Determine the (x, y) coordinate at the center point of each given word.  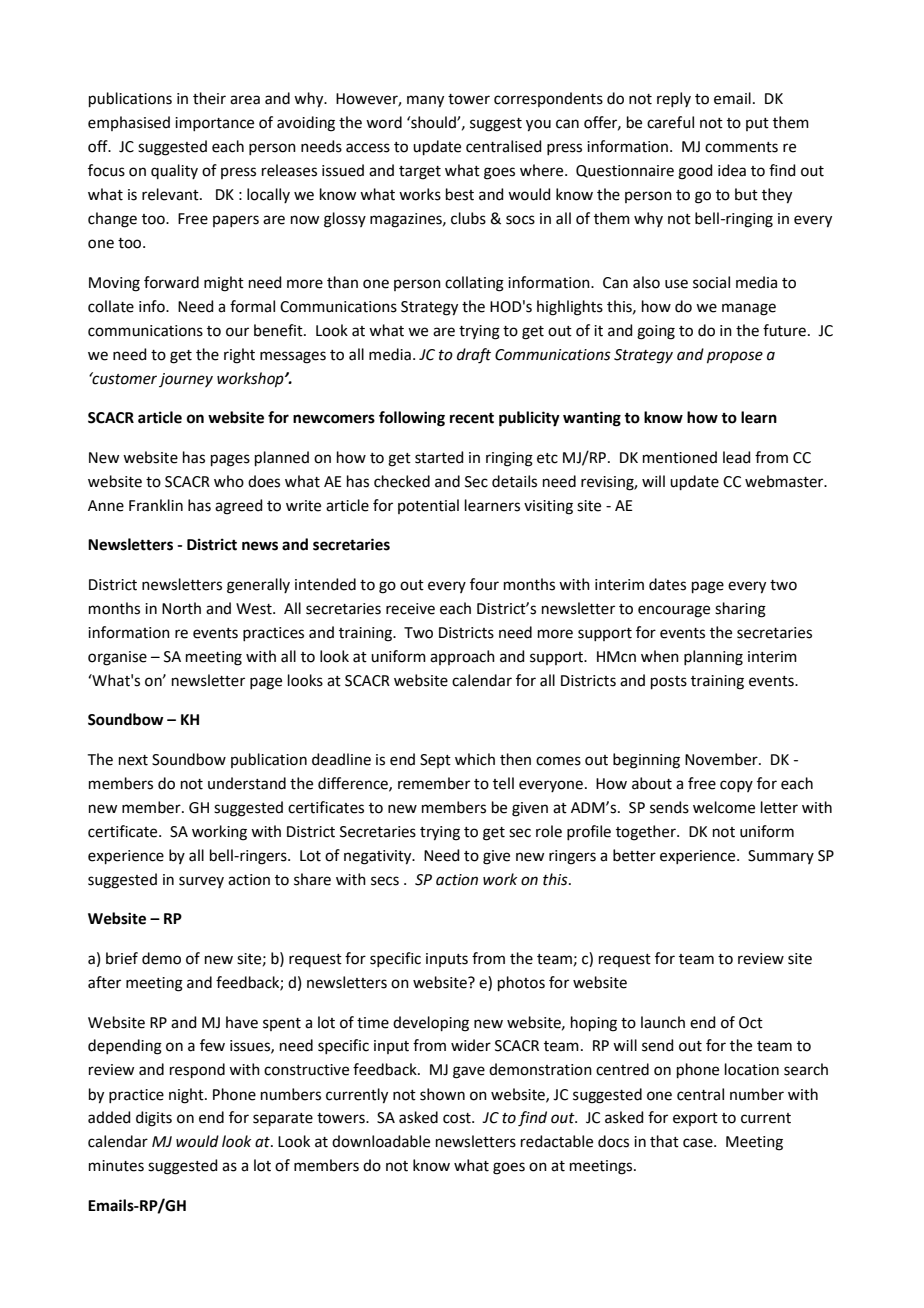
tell (503, 783)
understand (247, 783)
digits (154, 1119)
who (229, 481)
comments (741, 147)
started (439, 457)
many (425, 101)
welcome (724, 807)
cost (458, 1118)
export (695, 1119)
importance (214, 124)
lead (737, 457)
